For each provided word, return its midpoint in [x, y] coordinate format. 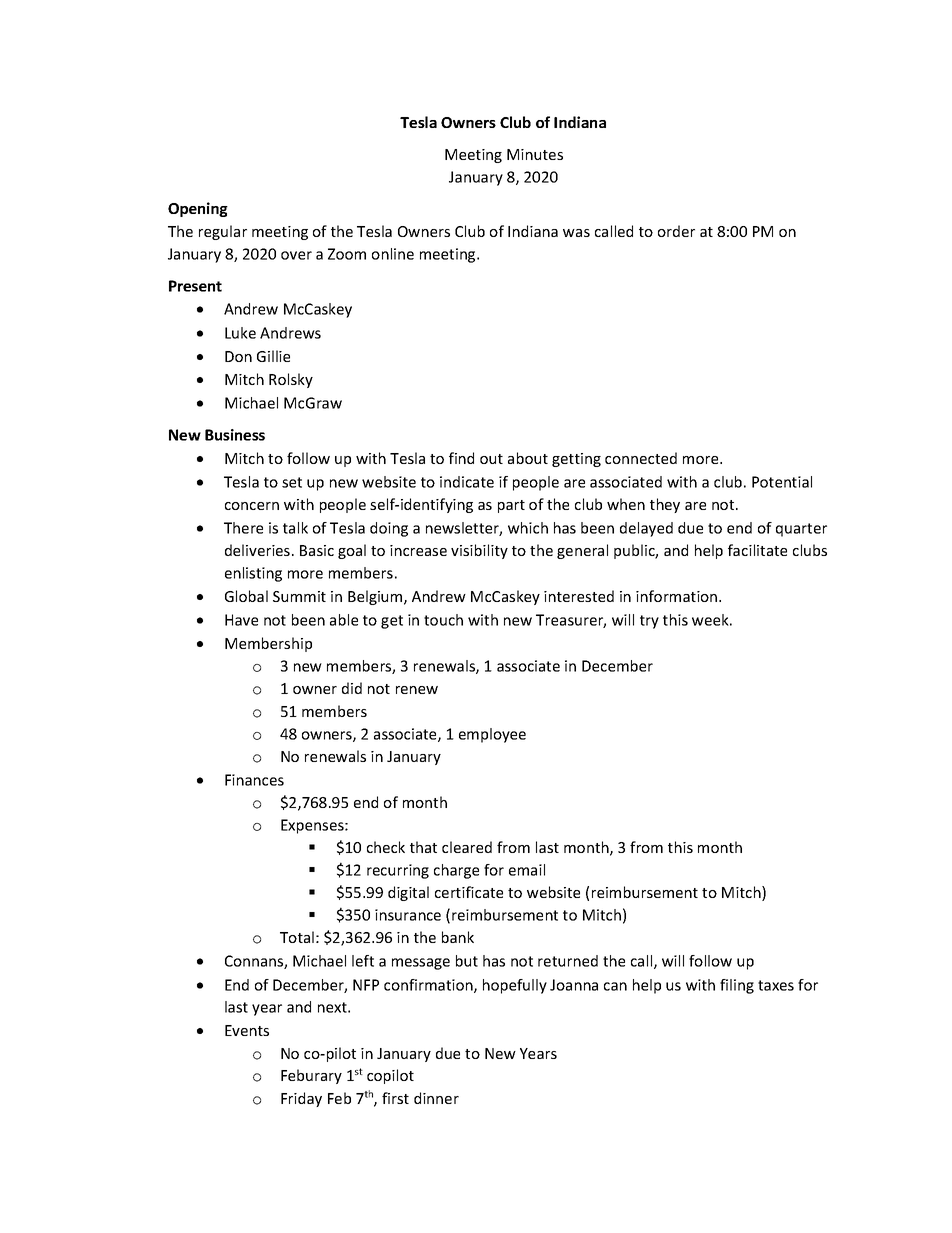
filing [737, 986]
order [676, 231]
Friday [301, 1099]
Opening [198, 209]
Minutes [535, 154]
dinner [436, 1098]
